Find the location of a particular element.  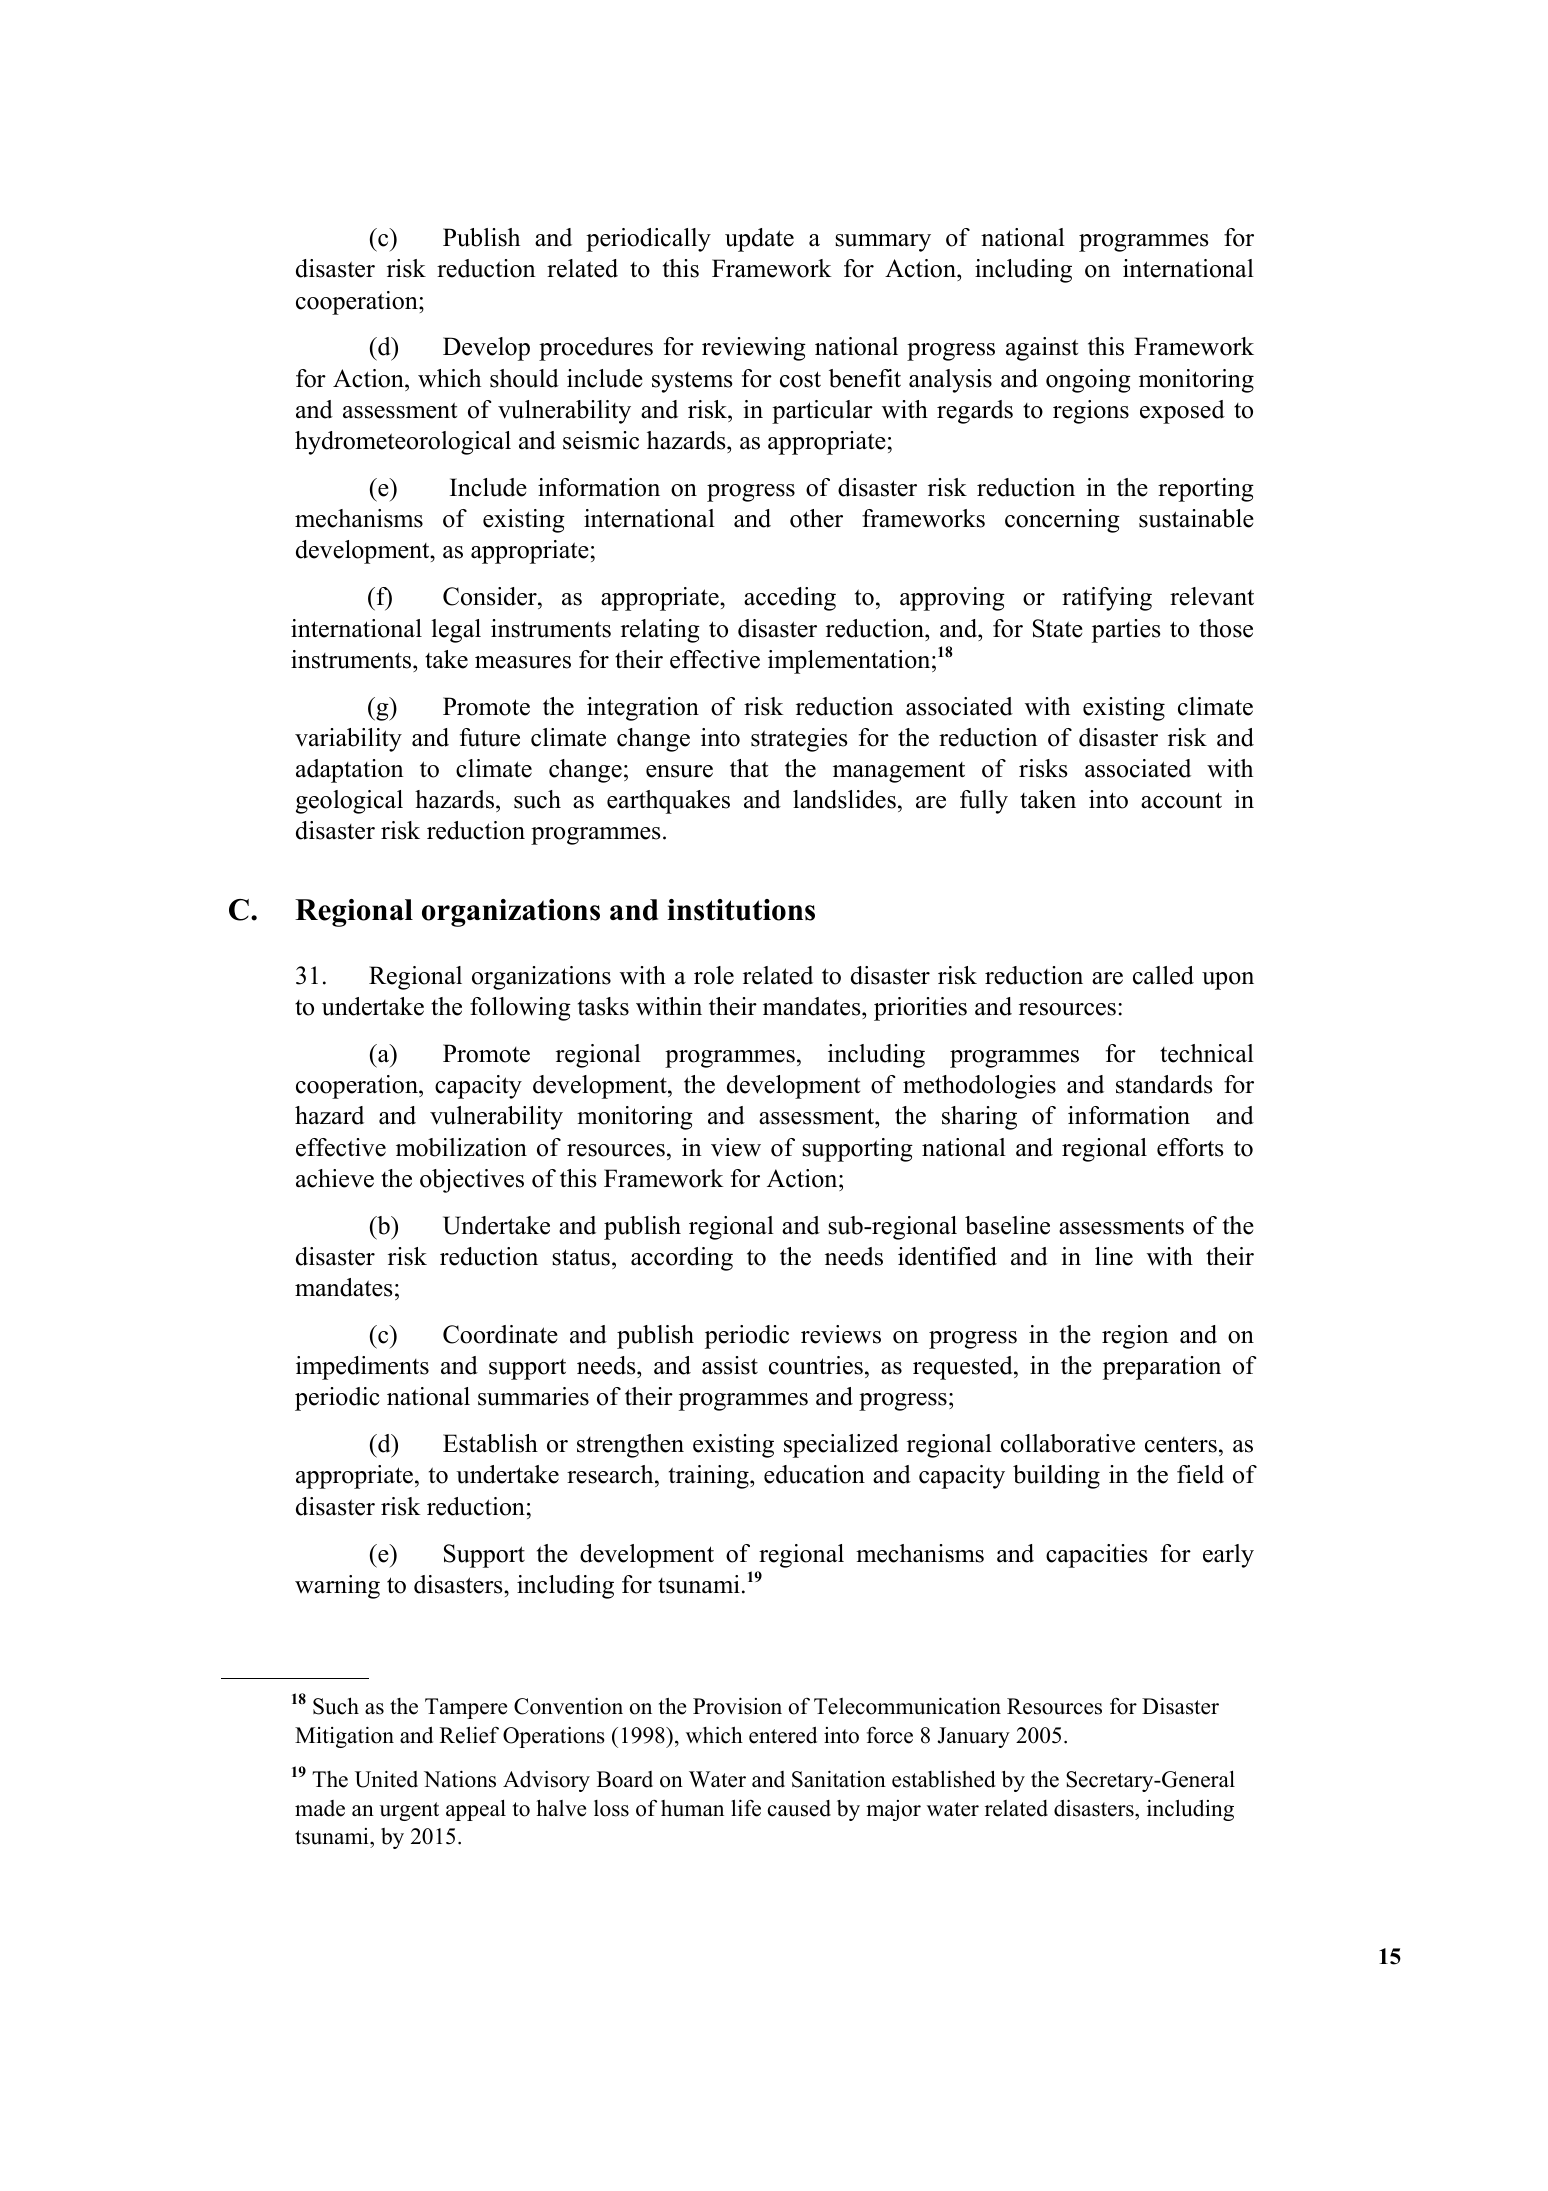

entered is located at coordinates (783, 1735).
